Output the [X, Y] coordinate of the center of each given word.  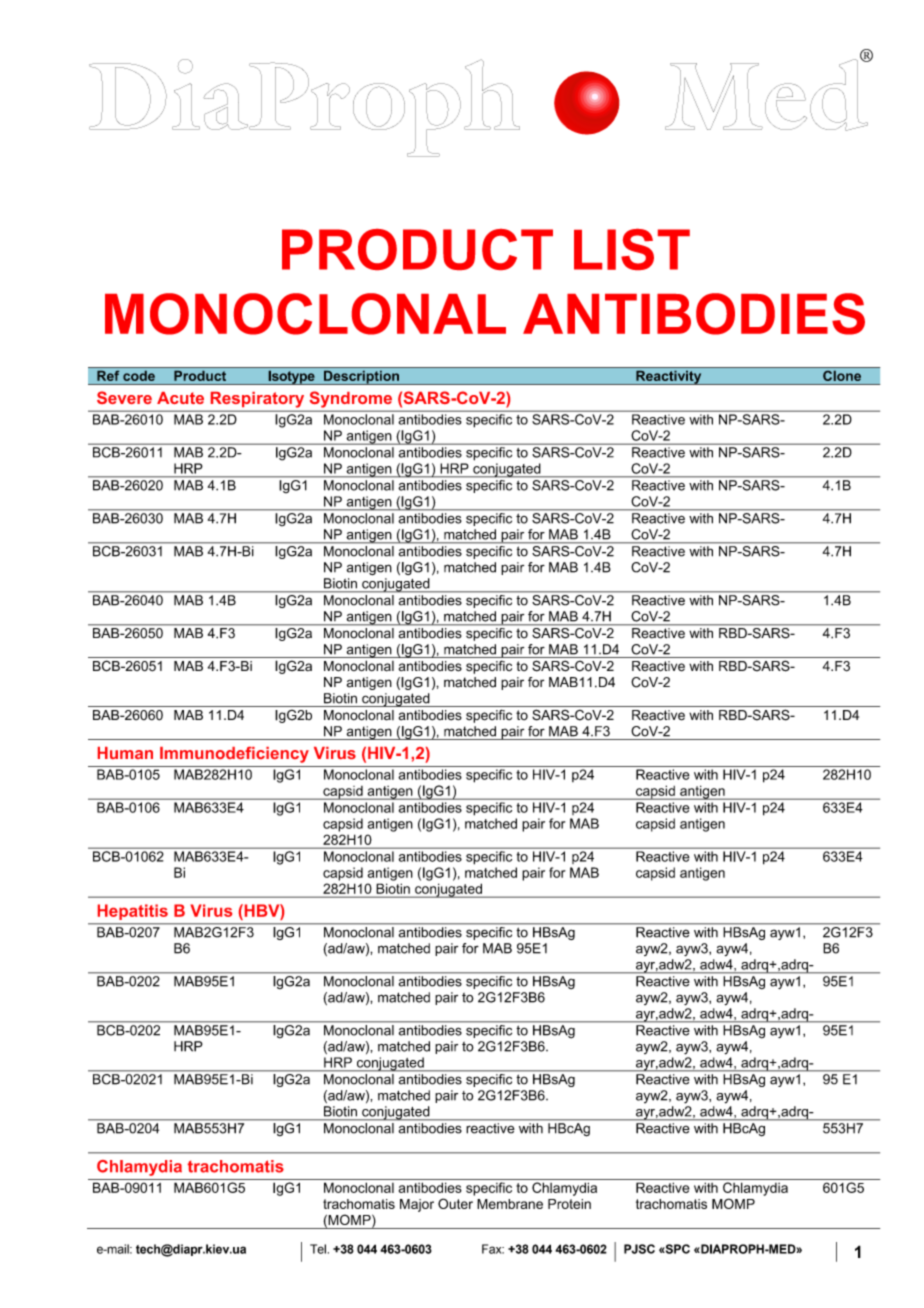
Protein [569, 1204]
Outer [455, 1203]
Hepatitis [133, 912]
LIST [632, 249]
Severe [124, 397]
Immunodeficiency [234, 755]
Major [417, 1205]
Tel [318, 1249]
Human [125, 753]
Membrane [510, 1204]
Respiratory [257, 400]
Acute [180, 398]
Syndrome [351, 399]
